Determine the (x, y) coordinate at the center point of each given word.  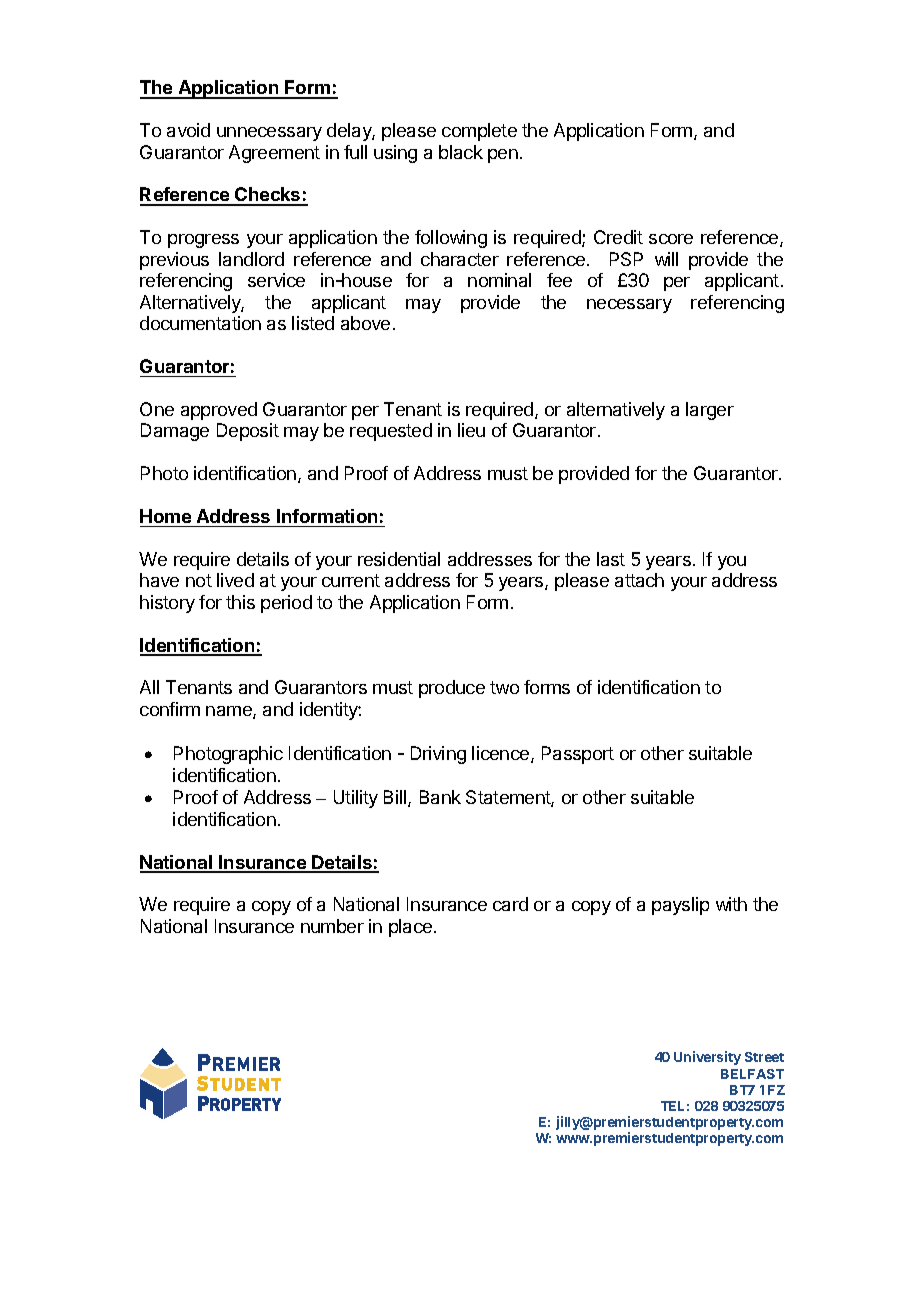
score (671, 239)
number (332, 926)
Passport (578, 755)
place (410, 928)
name (230, 712)
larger (710, 411)
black (461, 152)
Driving (438, 755)
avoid (188, 130)
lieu (471, 430)
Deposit (248, 432)
